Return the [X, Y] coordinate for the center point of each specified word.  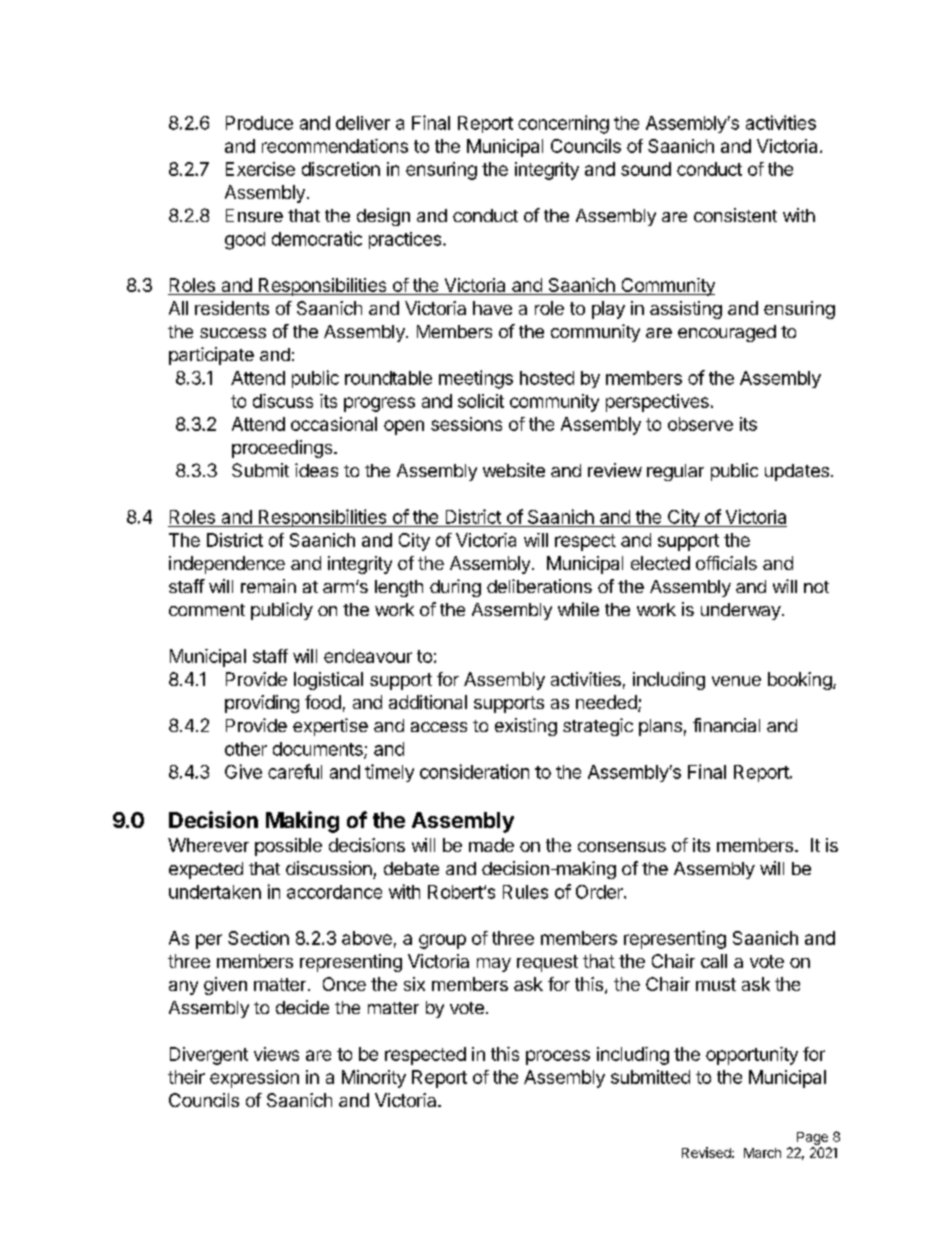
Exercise [260, 169]
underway [741, 611]
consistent [735, 215]
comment [207, 610]
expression [254, 1079]
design [383, 217]
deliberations [539, 586]
